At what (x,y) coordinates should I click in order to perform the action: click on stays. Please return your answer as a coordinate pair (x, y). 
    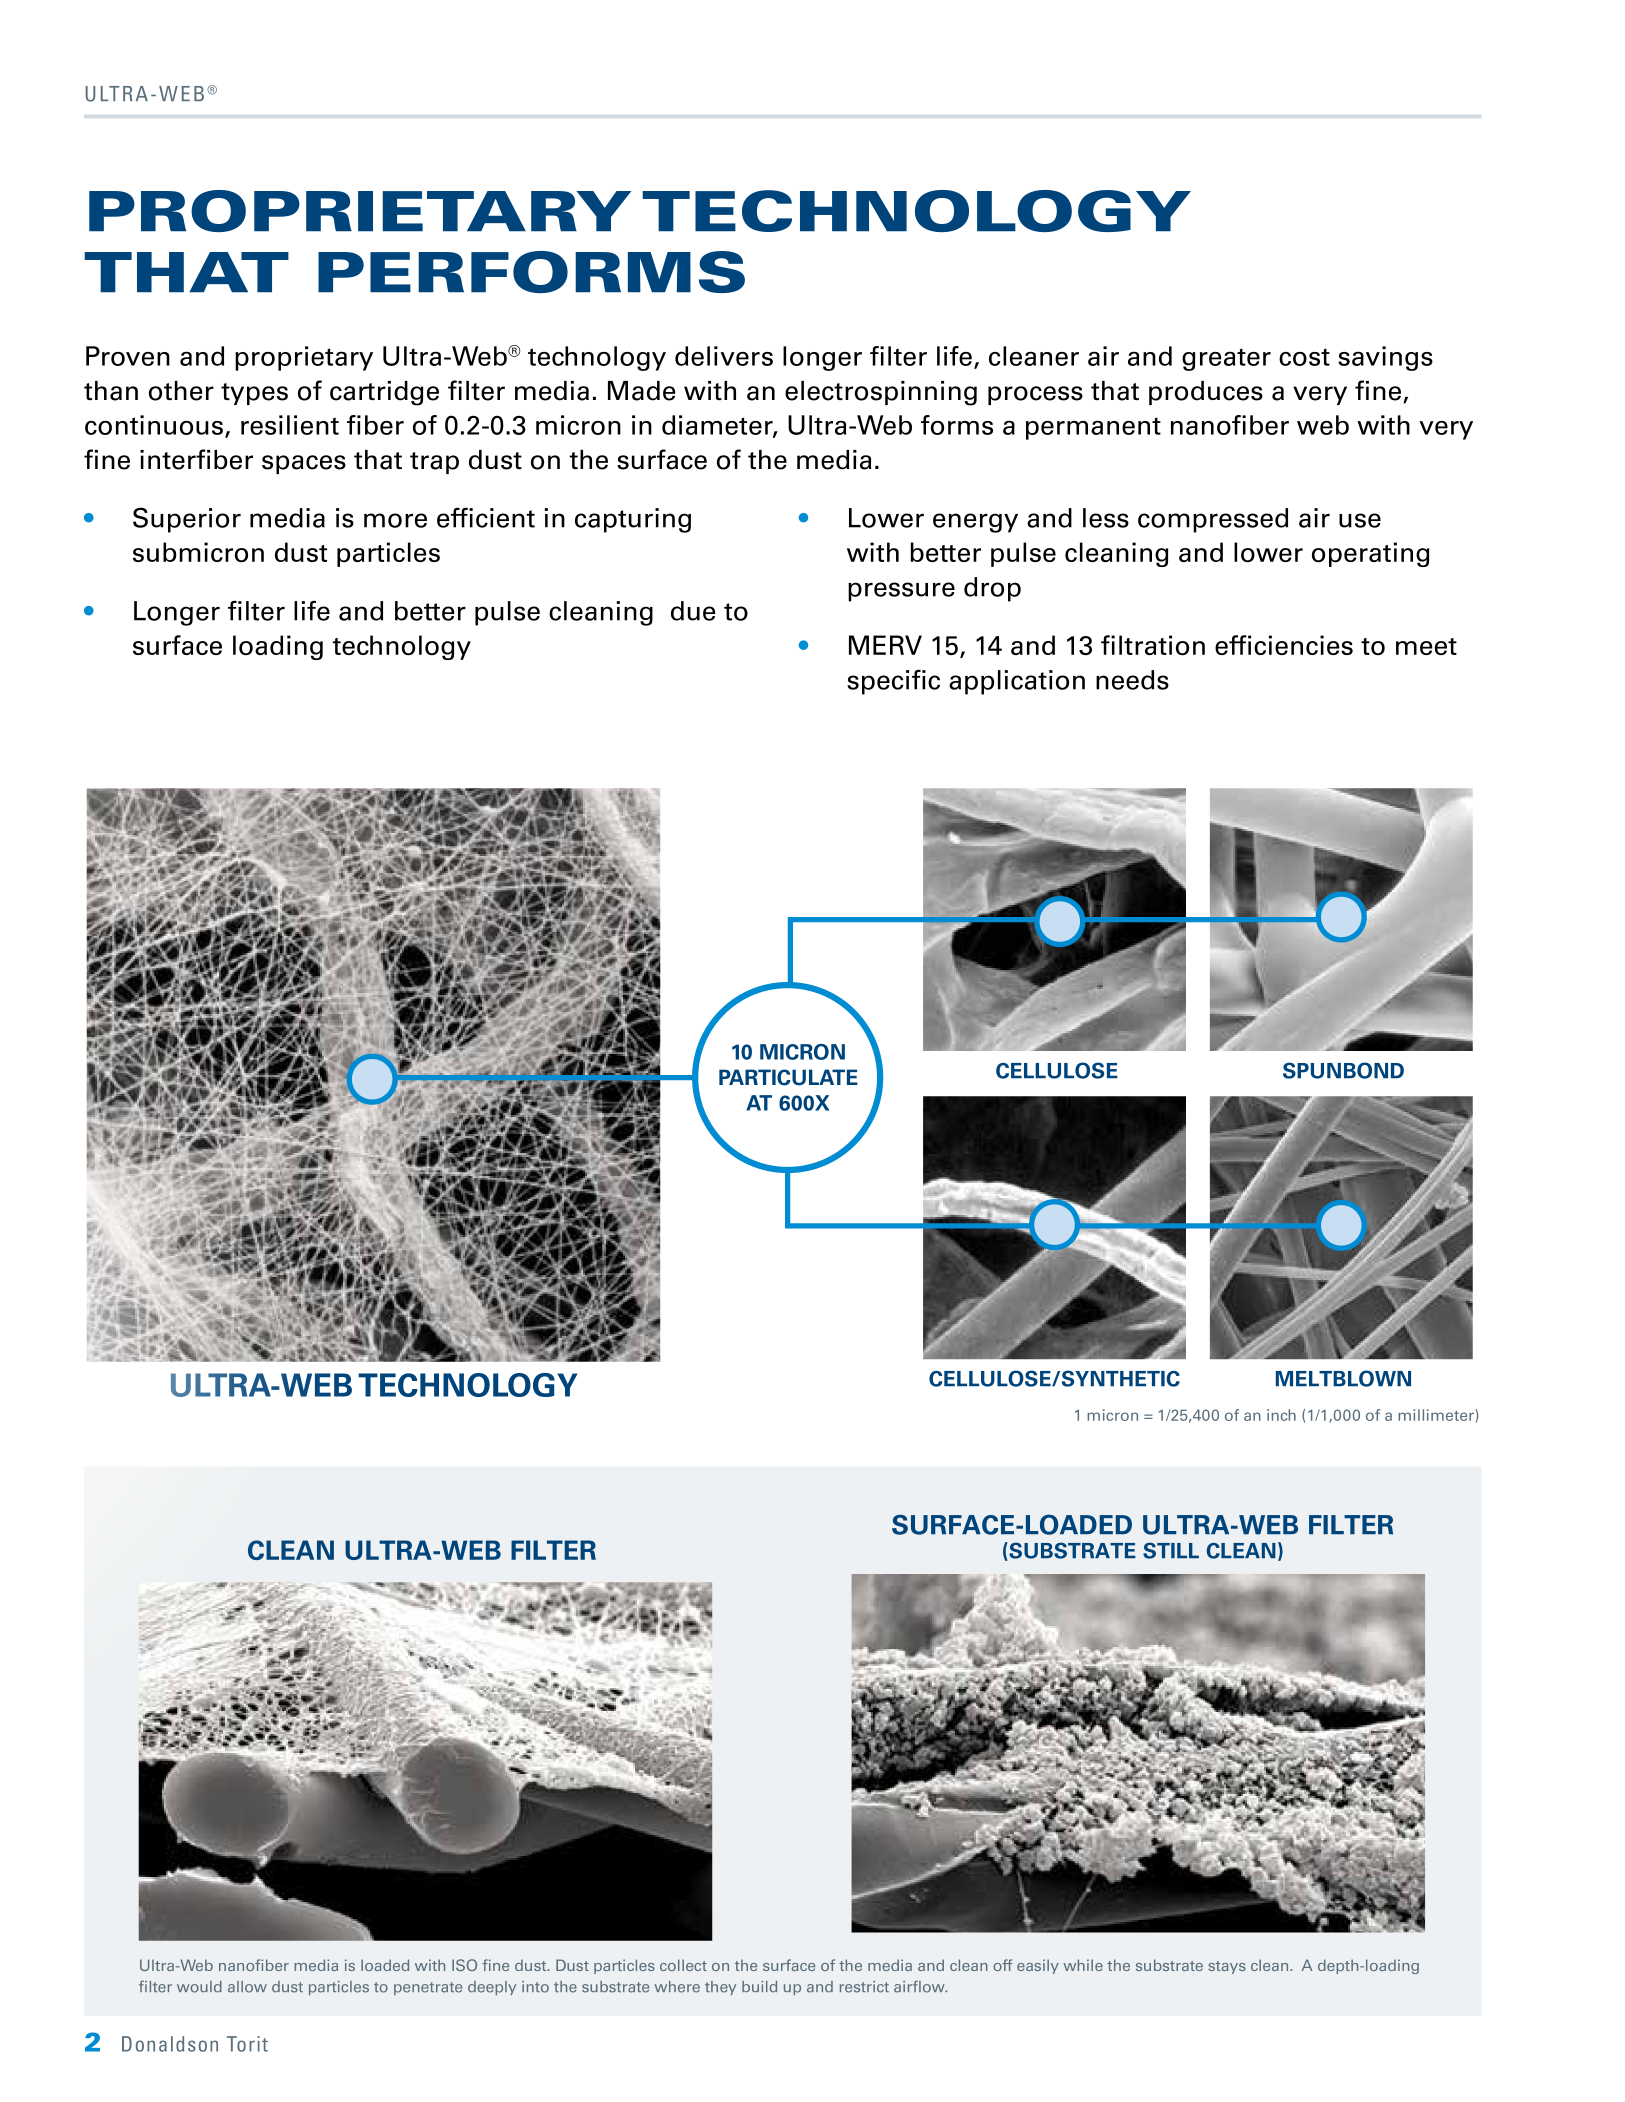
    Looking at the image, I should click on (1227, 1967).
